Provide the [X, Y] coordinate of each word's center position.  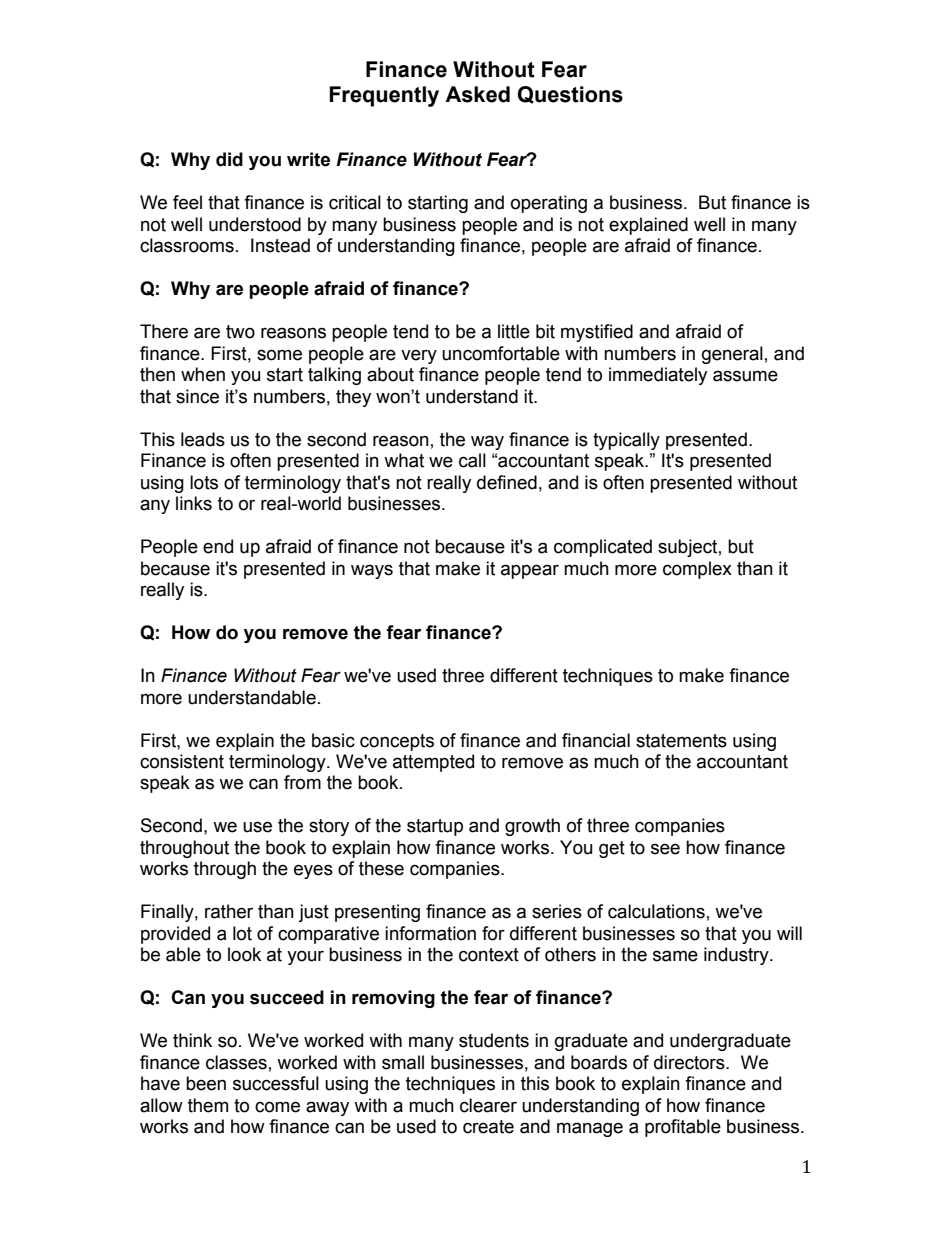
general [732, 355]
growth [532, 827]
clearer [488, 1105]
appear [530, 571]
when [203, 374]
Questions [570, 95]
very [419, 356]
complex [697, 570]
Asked [477, 94]
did [229, 159]
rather [229, 911]
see [665, 849]
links [194, 503]
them [208, 1105]
